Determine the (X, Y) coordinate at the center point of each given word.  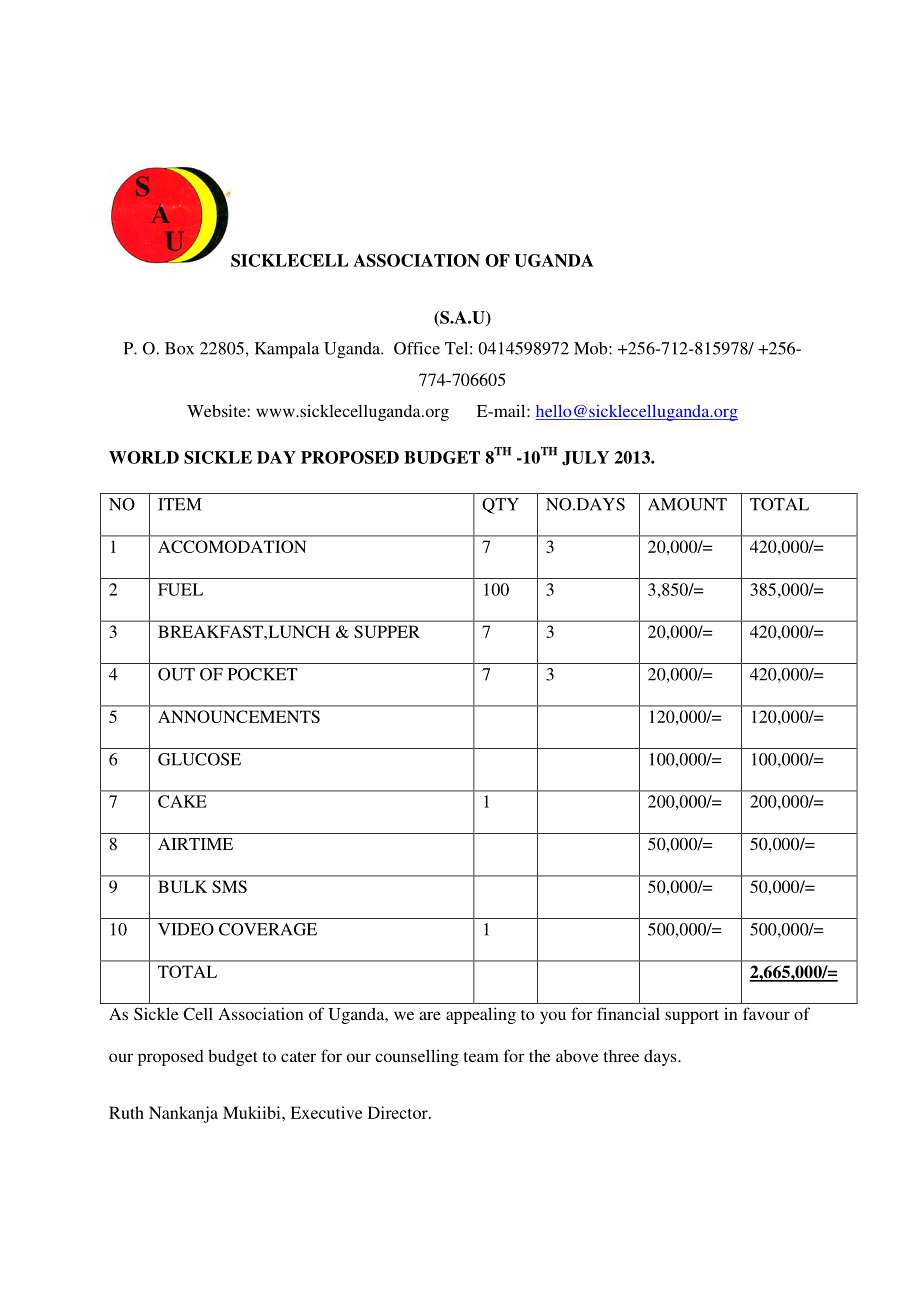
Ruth (126, 1112)
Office (417, 348)
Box (179, 348)
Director (399, 1112)
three (621, 1056)
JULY (585, 458)
